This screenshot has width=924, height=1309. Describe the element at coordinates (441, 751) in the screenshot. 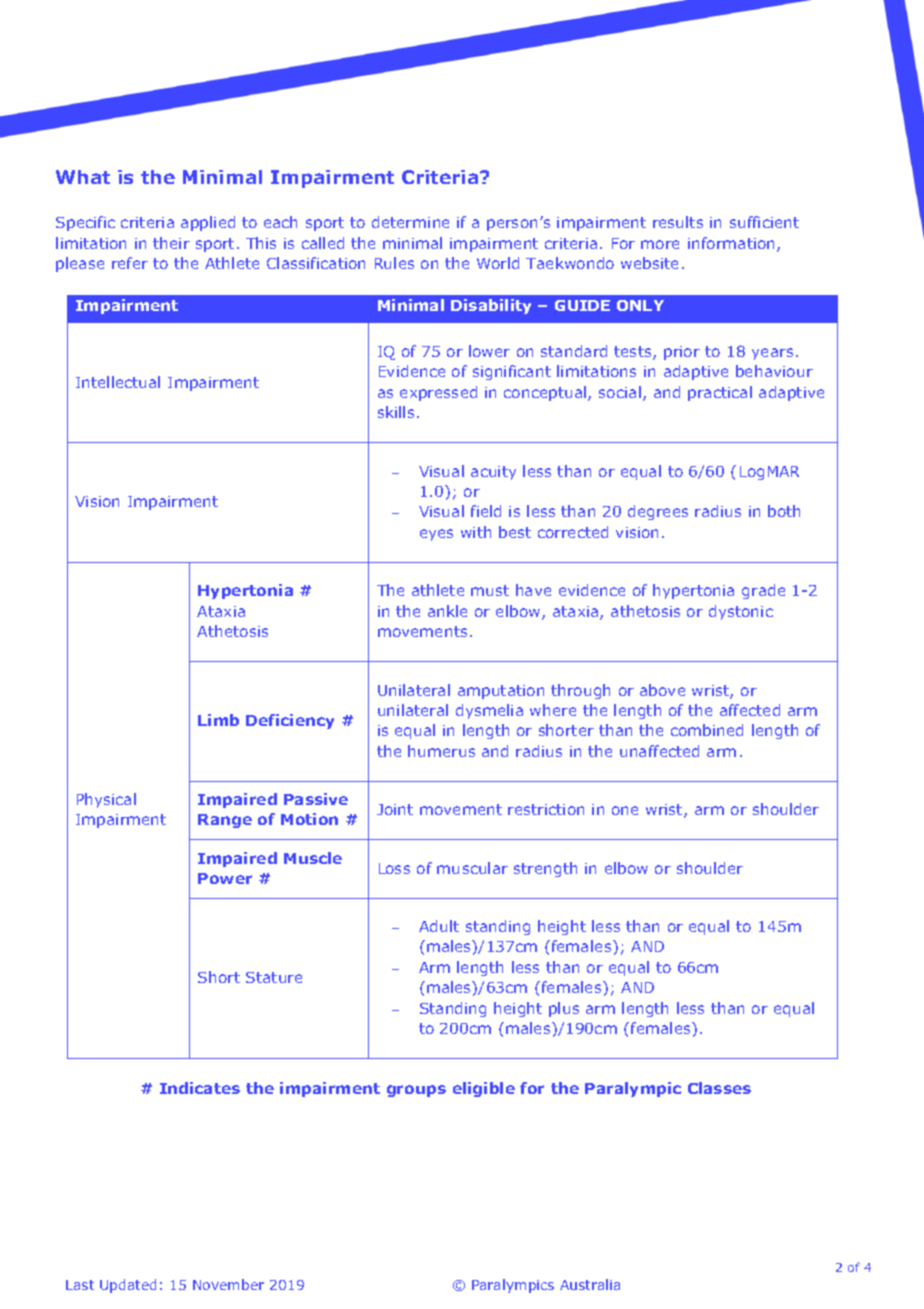

I see `humerus` at that location.
